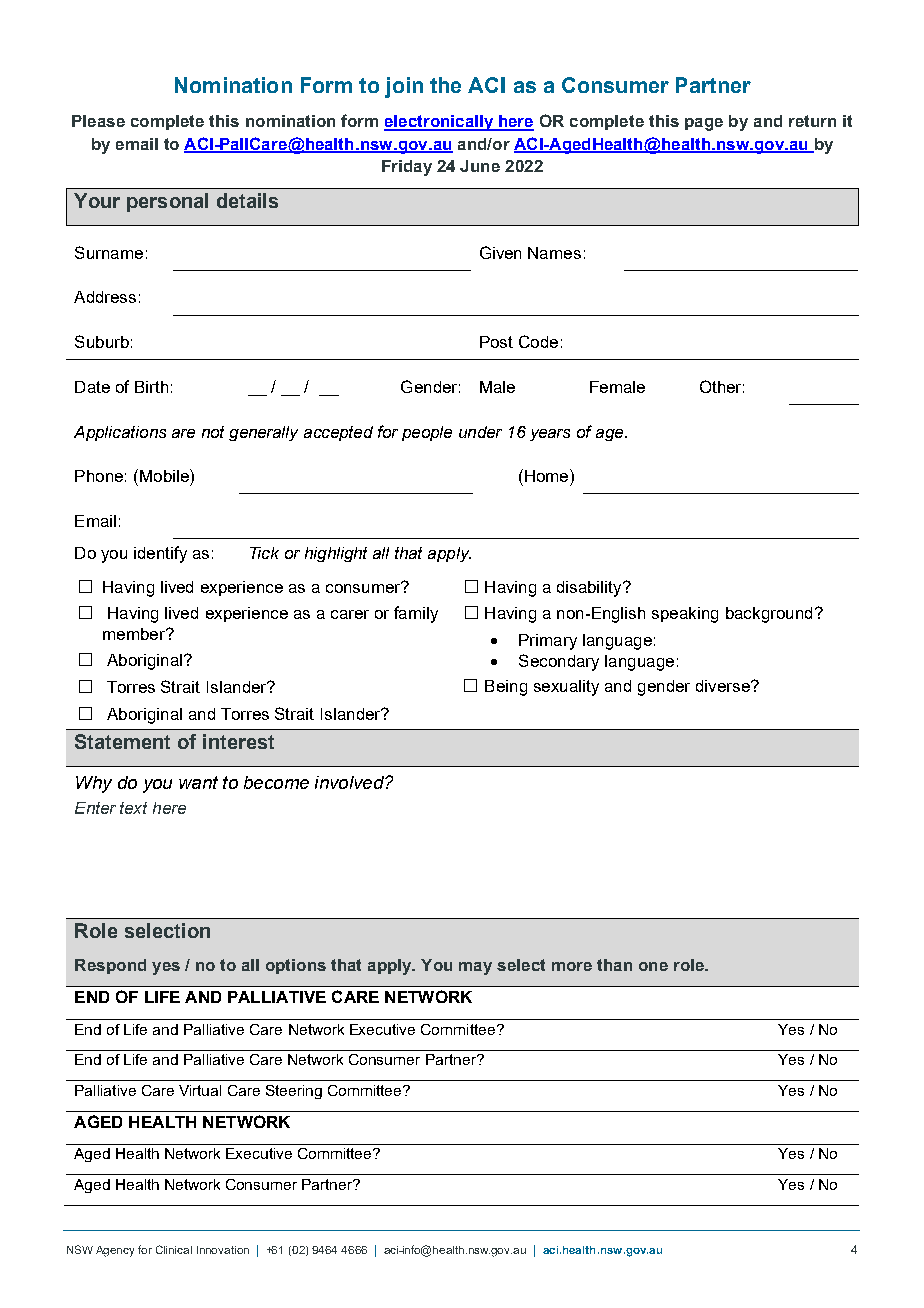  What do you see at coordinates (98, 121) in the document?
I see `Please` at bounding box center [98, 121].
